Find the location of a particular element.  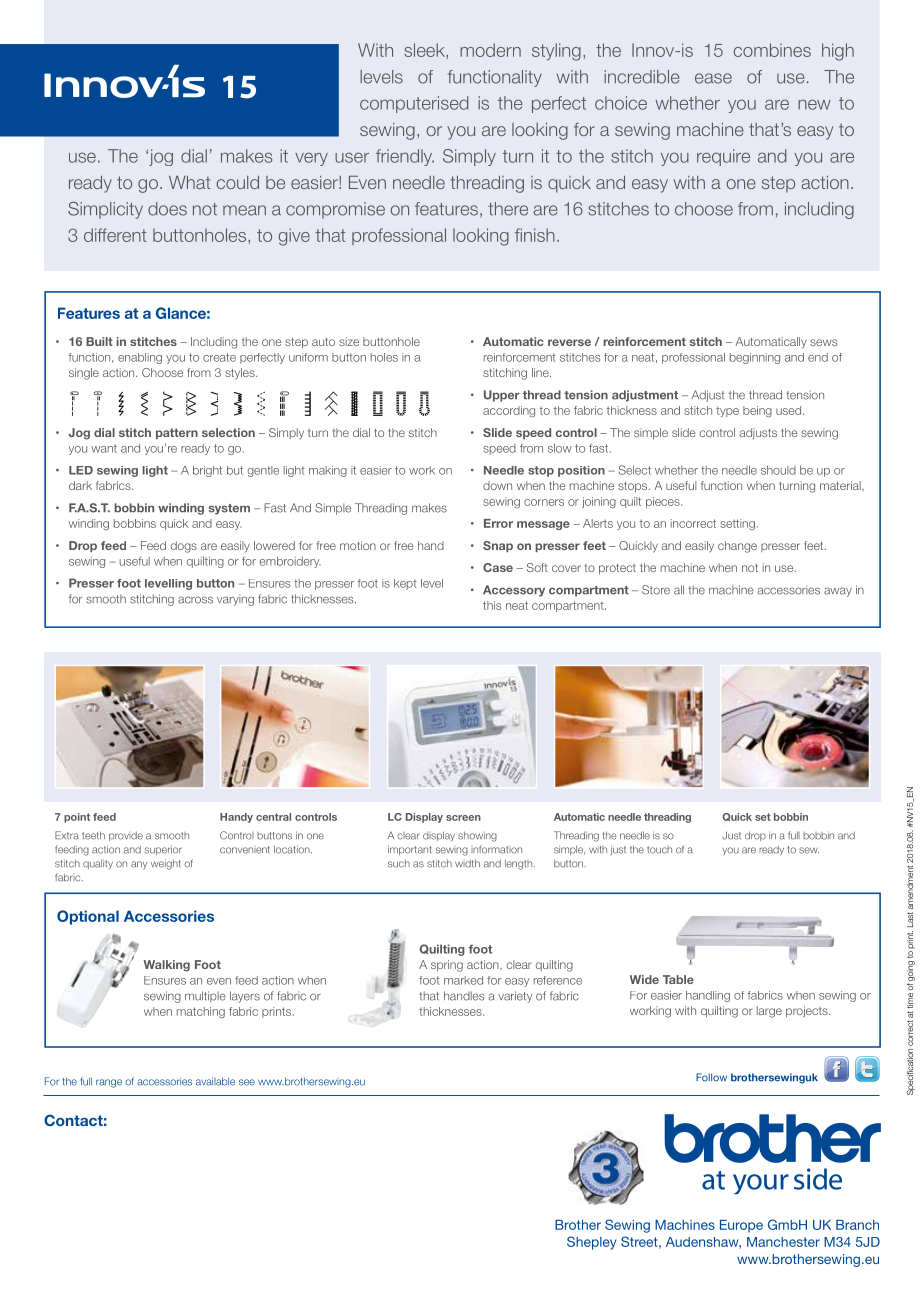

enabling is located at coordinates (140, 358).
